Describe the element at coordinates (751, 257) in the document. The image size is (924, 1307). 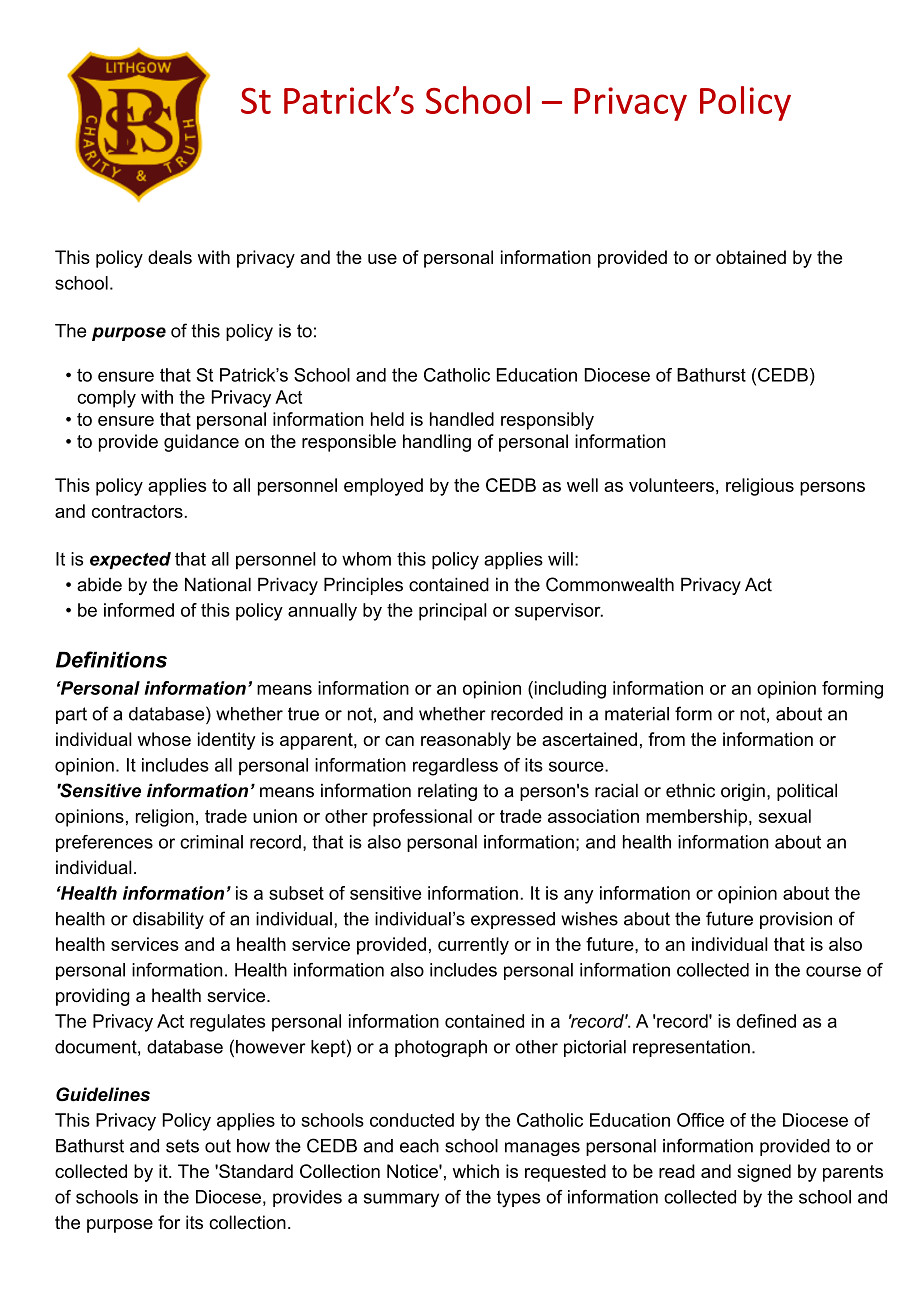
I see `obtained` at that location.
